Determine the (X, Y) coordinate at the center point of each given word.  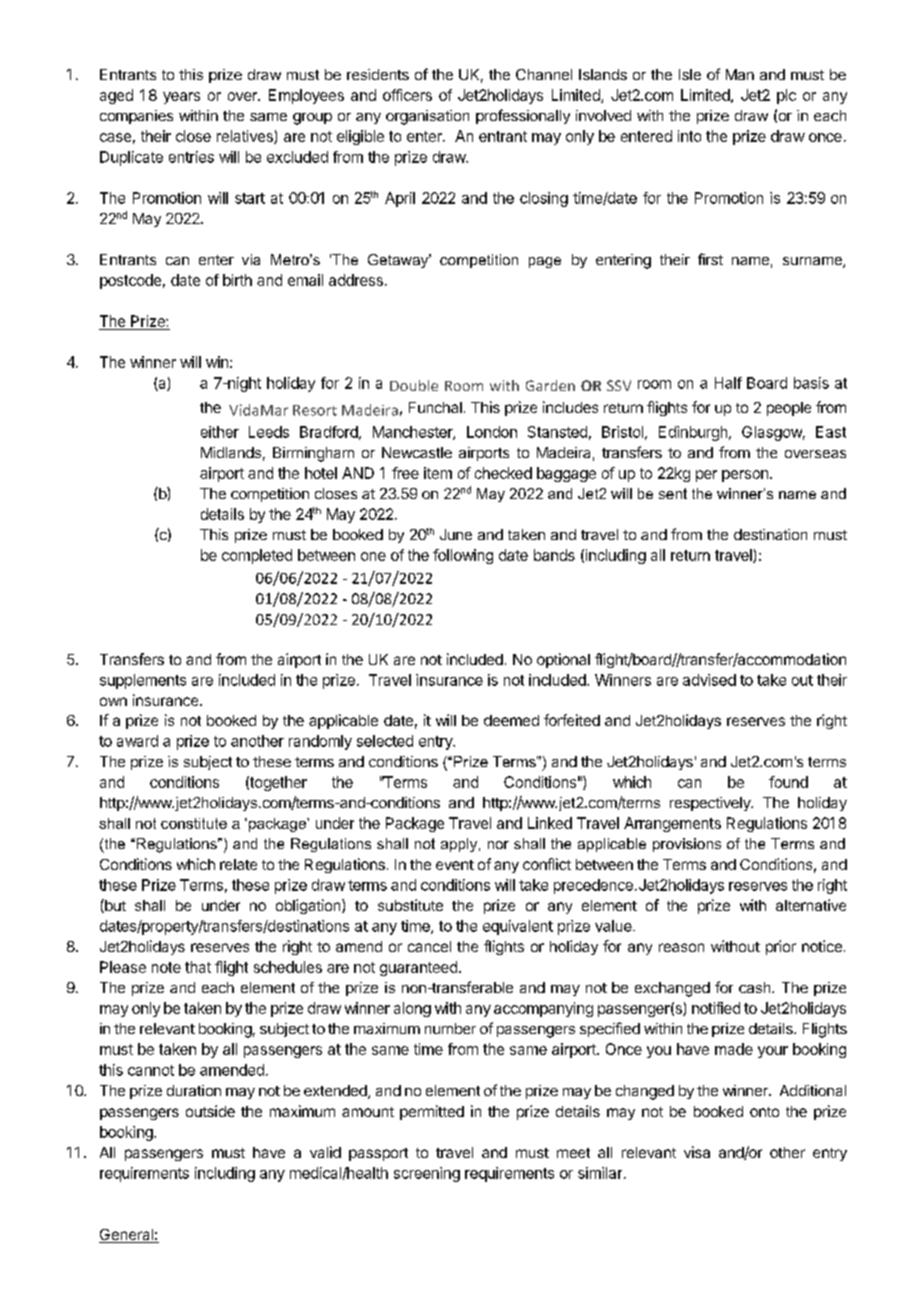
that (198, 967)
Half (728, 383)
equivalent (518, 927)
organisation (427, 117)
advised (709, 680)
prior (781, 947)
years (181, 98)
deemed (511, 720)
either (220, 432)
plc (786, 96)
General (127, 1236)
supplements (143, 681)
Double (414, 385)
